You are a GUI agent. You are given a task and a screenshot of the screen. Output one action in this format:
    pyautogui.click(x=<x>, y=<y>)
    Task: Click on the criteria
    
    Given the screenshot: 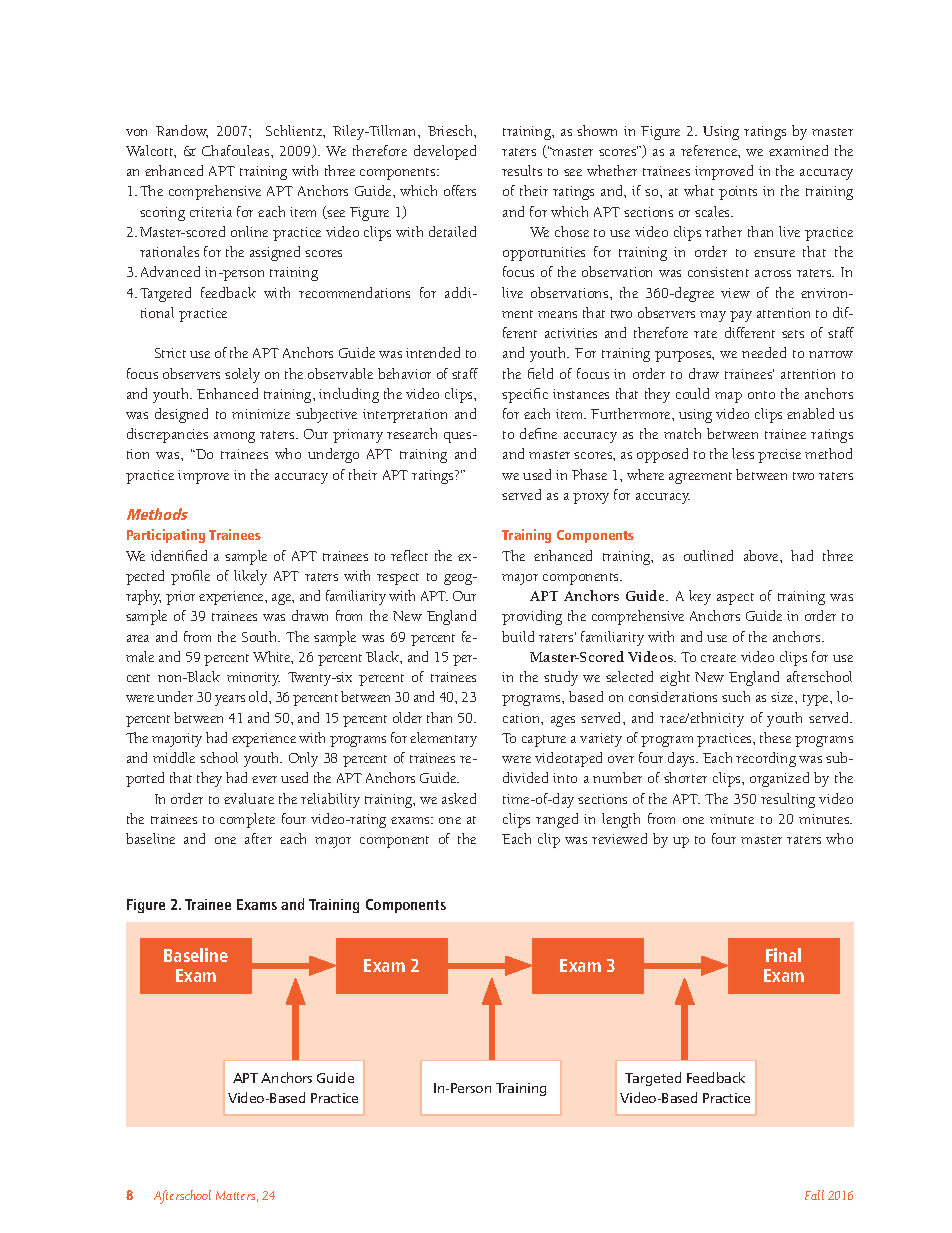 What is the action you would take?
    pyautogui.click(x=211, y=212)
